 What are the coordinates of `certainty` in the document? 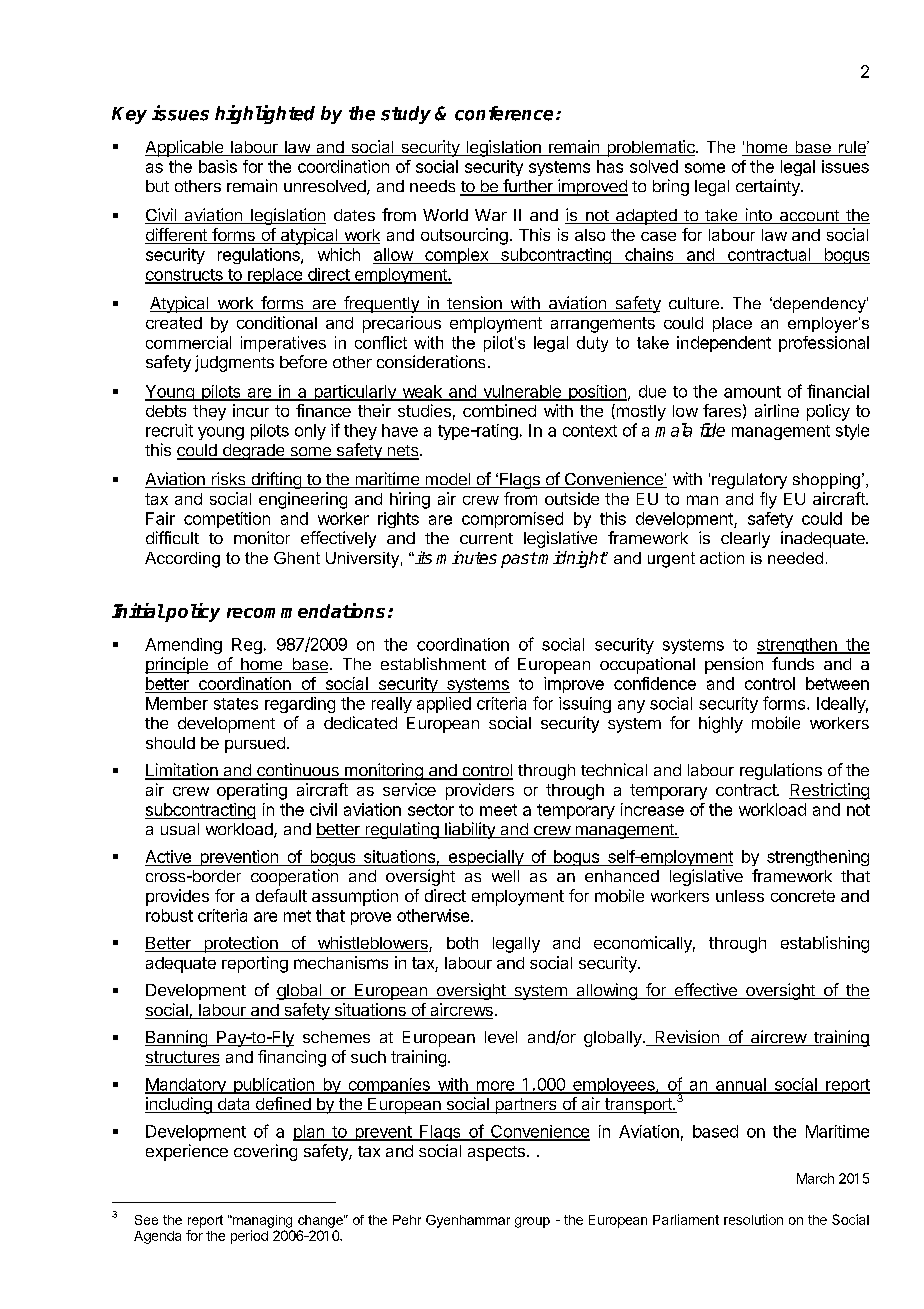 It's located at (769, 187).
